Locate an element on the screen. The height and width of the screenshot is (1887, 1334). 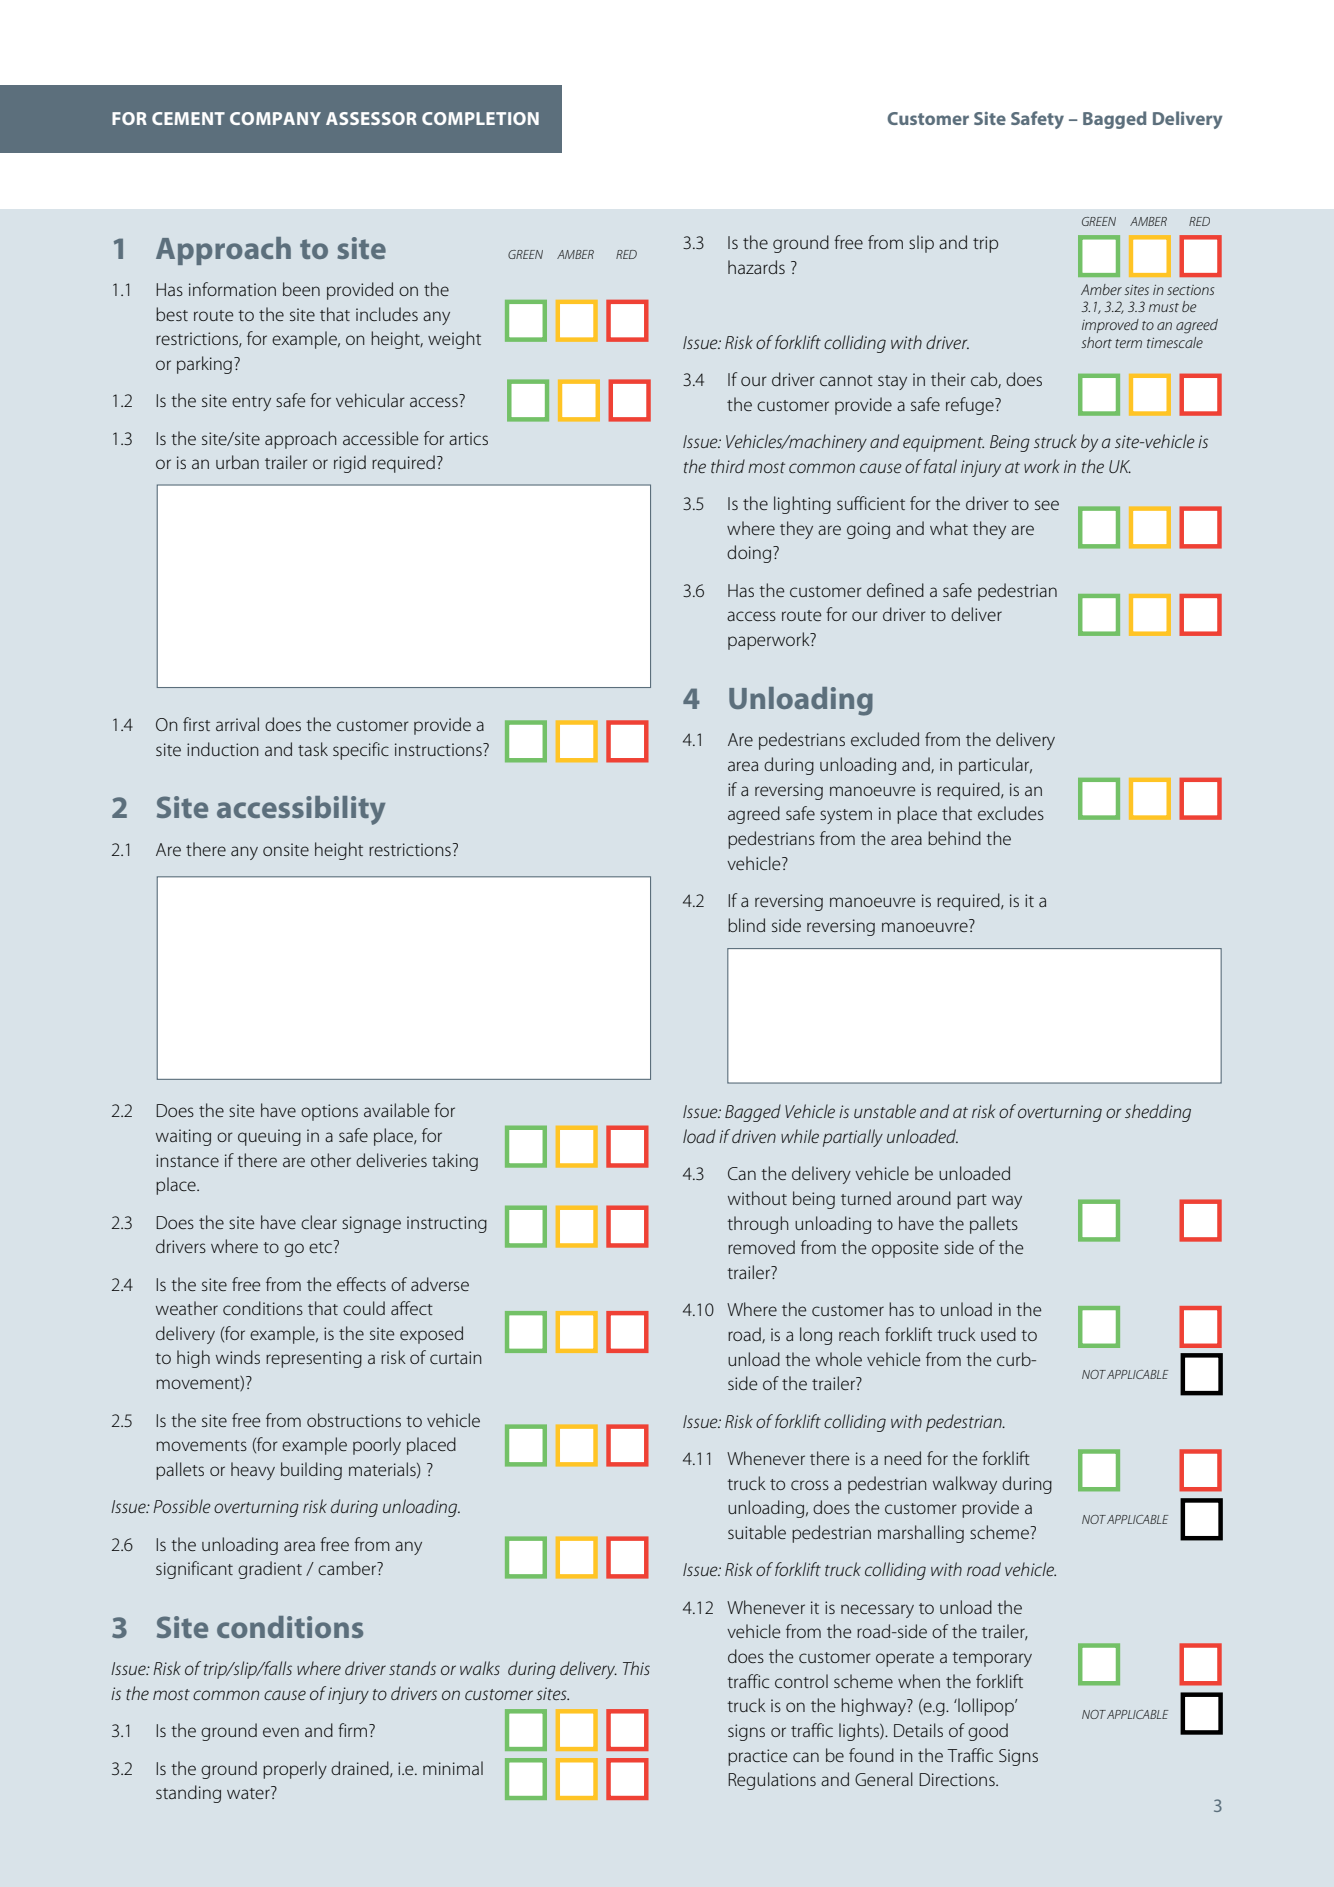
task is located at coordinates (313, 749).
